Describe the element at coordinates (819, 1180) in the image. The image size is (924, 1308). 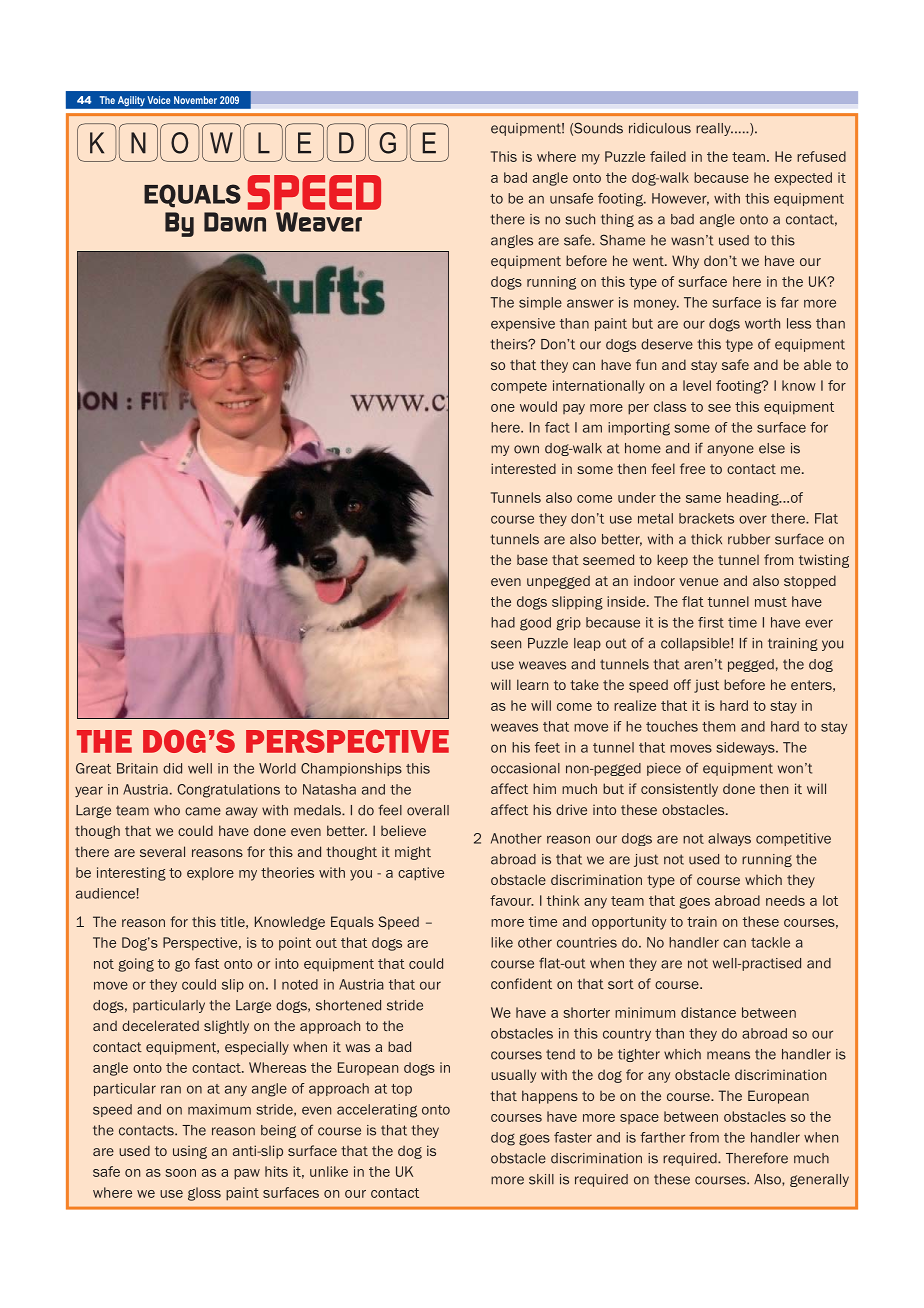
I see `generally` at that location.
